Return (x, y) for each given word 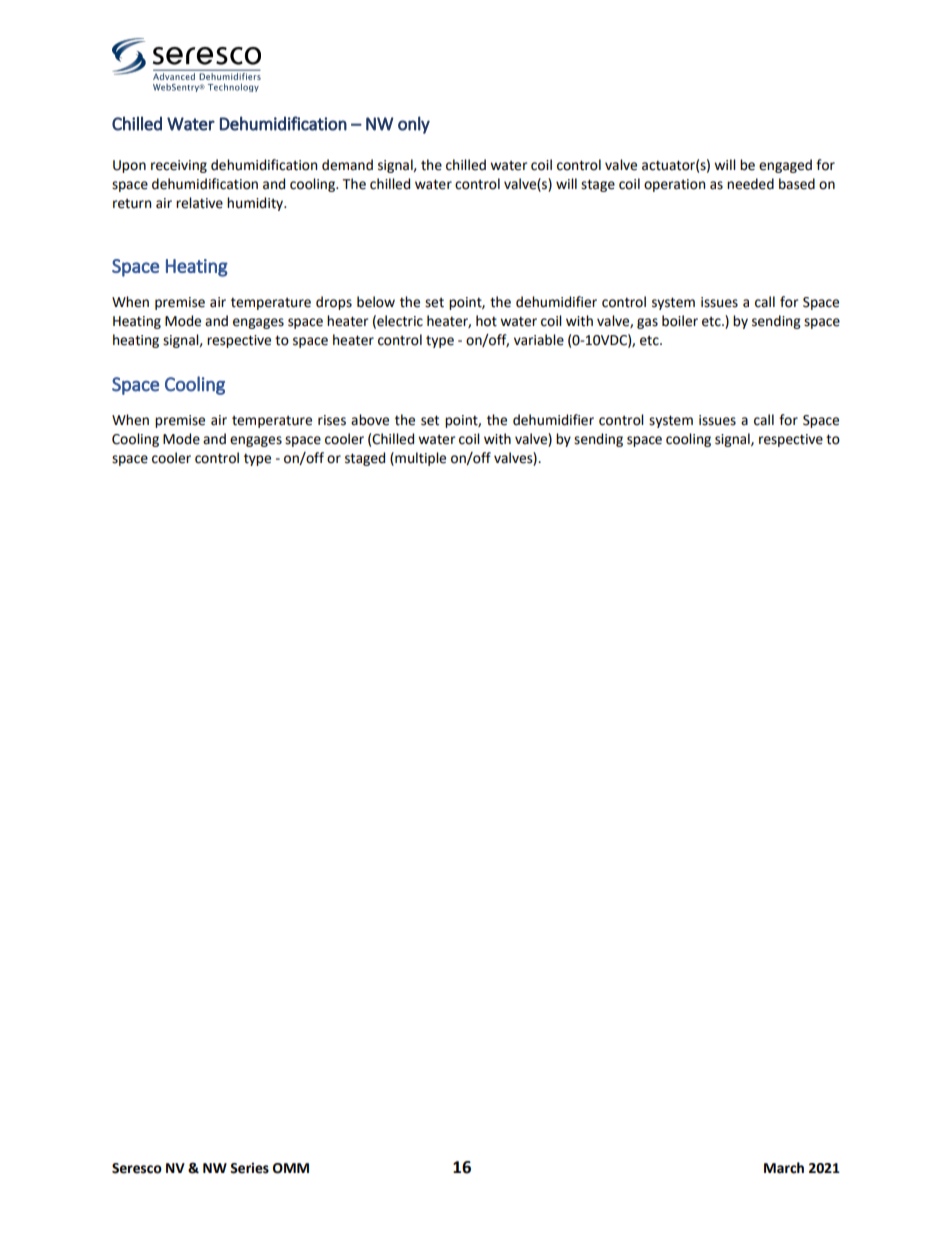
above (370, 420)
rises (332, 420)
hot (486, 321)
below (376, 302)
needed (750, 184)
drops (334, 303)
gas (647, 323)
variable (539, 340)
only (414, 125)
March (784, 1168)
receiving (179, 166)
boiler (680, 321)
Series (249, 1168)
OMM (291, 1168)
